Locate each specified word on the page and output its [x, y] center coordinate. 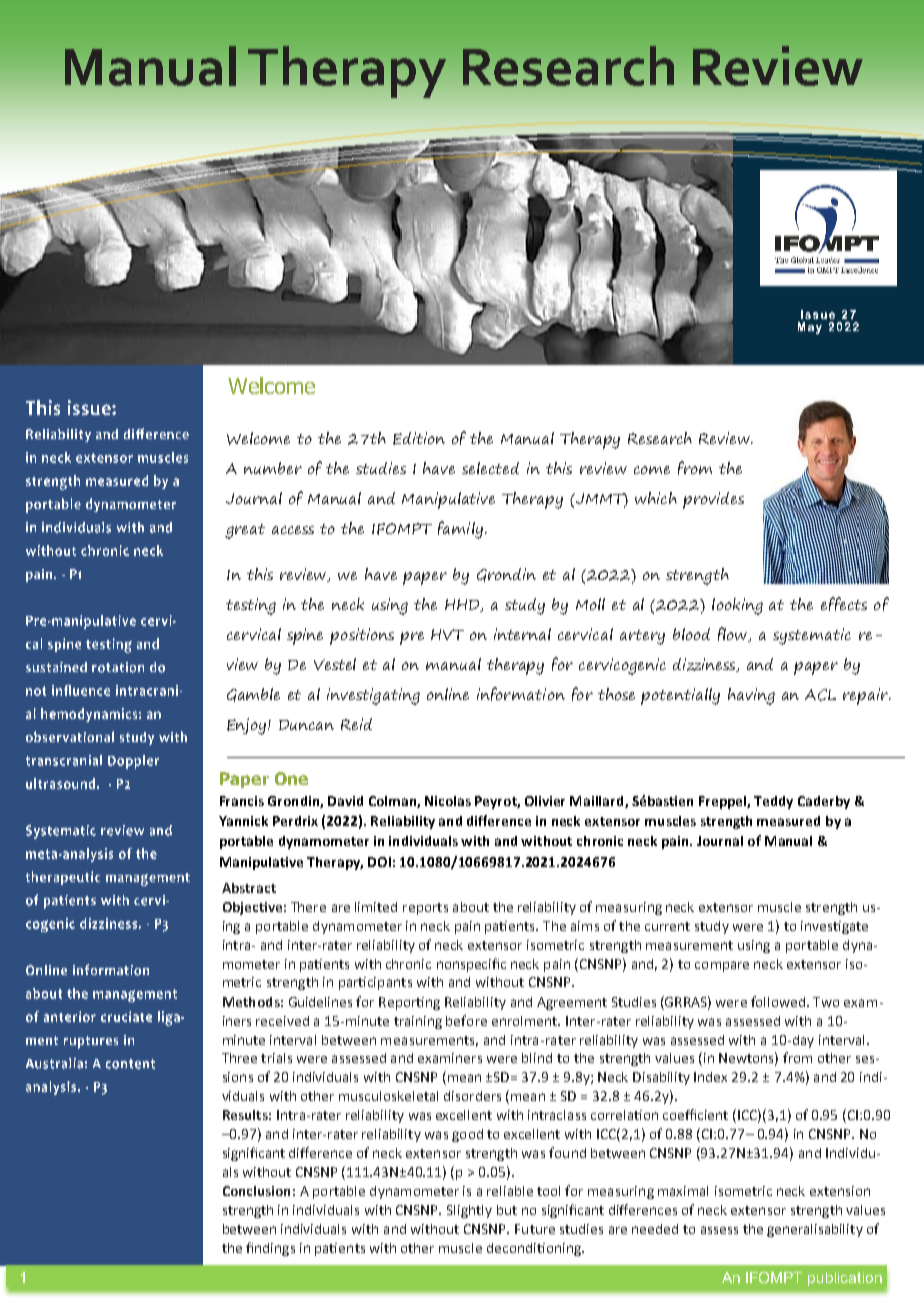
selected [490, 468]
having [751, 696]
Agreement [572, 1003]
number [273, 468]
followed [779, 1001]
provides [713, 500]
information [521, 694]
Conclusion [256, 1191]
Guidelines [320, 1002]
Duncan [306, 725]
